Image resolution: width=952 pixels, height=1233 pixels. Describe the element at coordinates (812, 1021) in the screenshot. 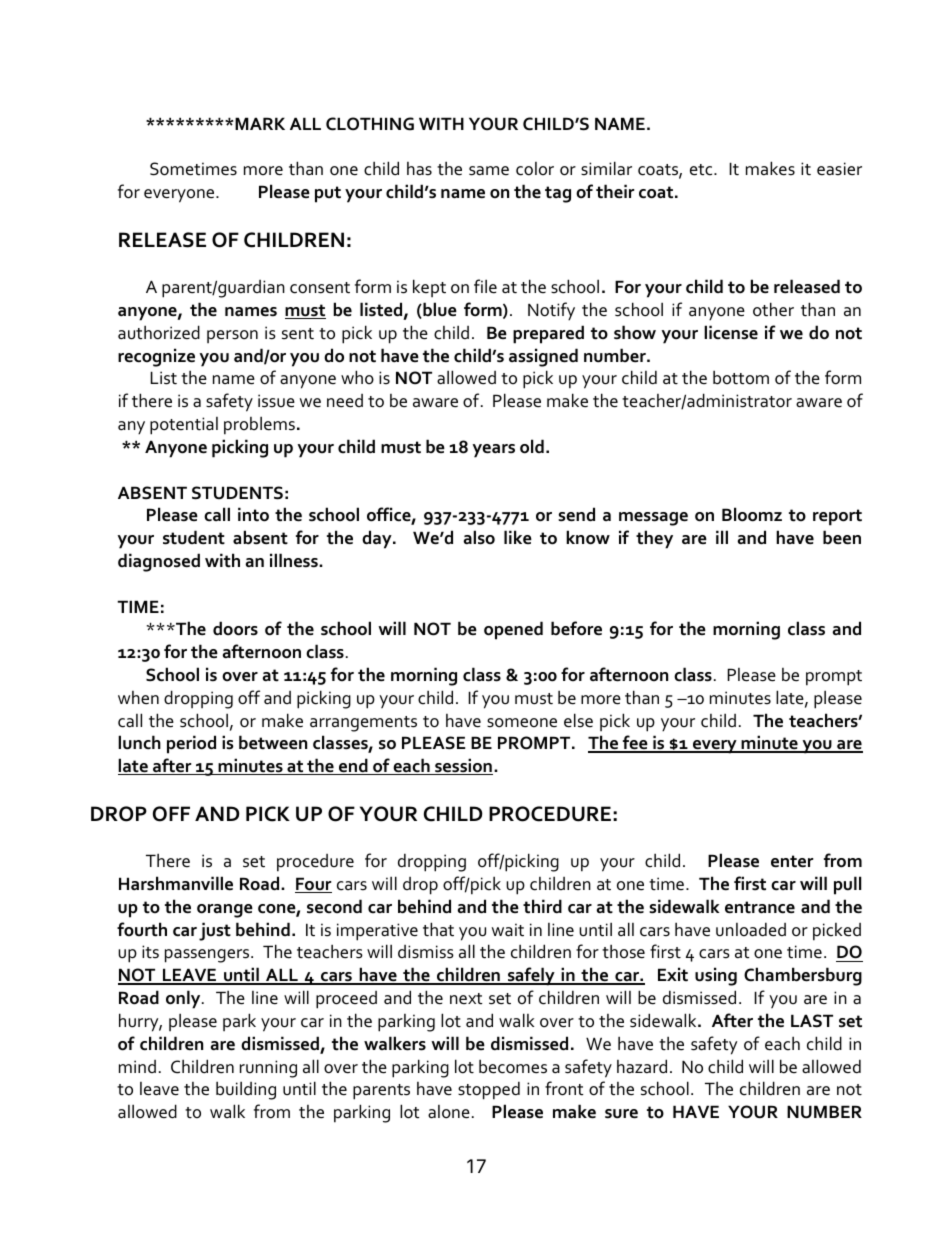

I see `LAST` at that location.
